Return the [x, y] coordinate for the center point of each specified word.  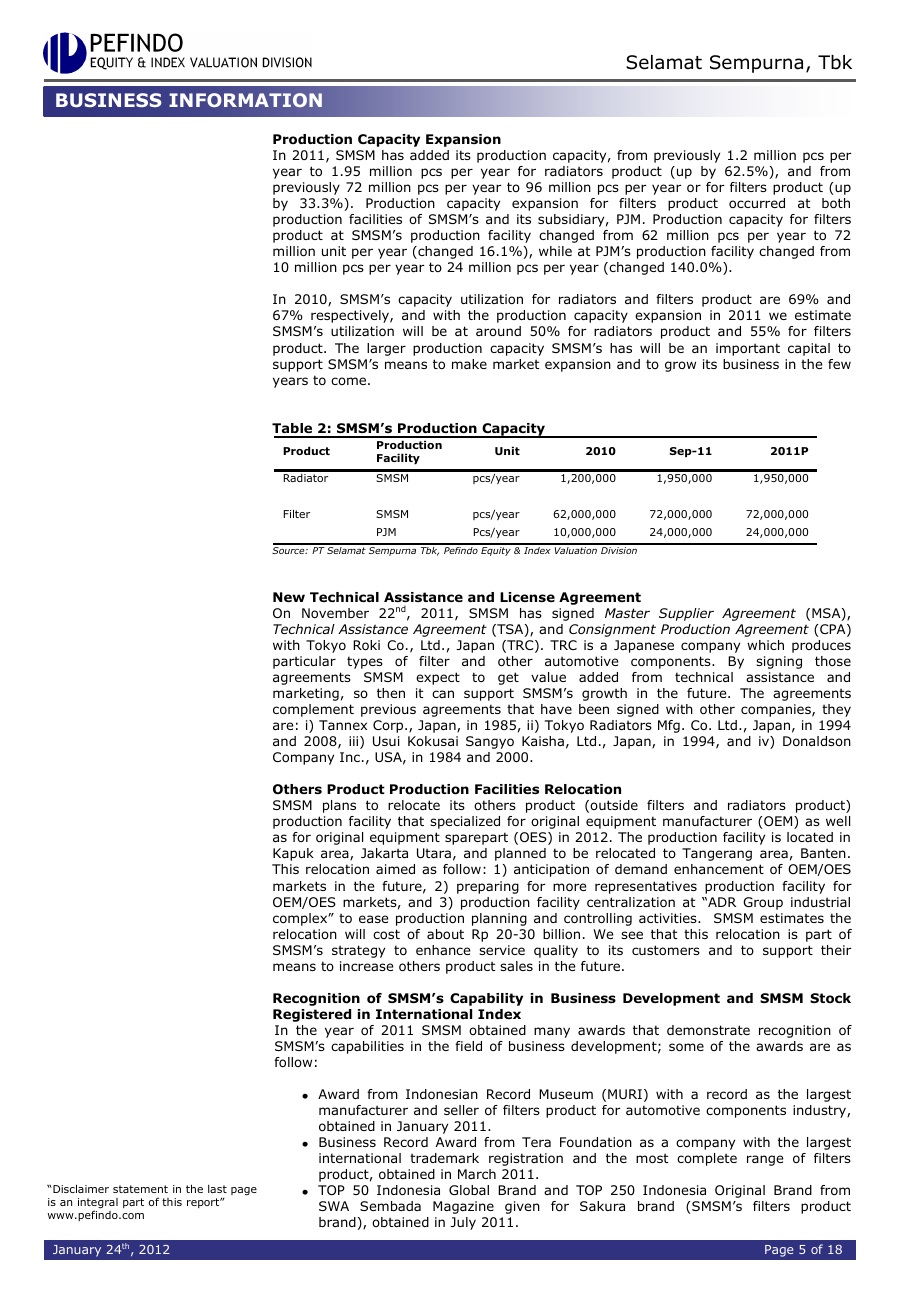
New [289, 597]
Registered [312, 1015]
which [765, 645]
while [555, 251]
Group [763, 903]
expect [438, 678]
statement [140, 1189]
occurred [757, 203]
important [748, 349]
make [469, 364]
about [445, 934]
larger [386, 349]
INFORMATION [245, 100]
